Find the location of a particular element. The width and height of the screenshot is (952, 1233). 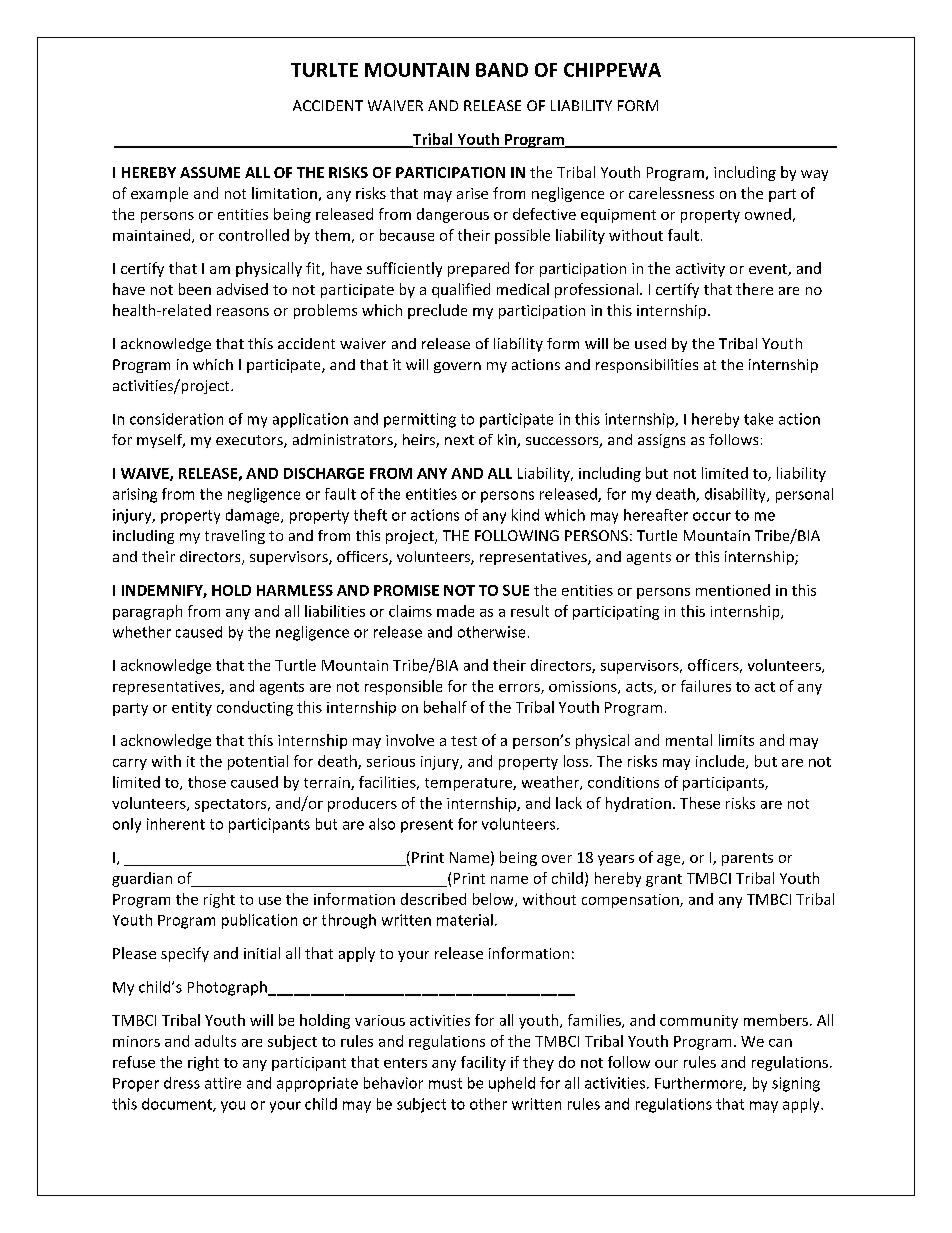

limits is located at coordinates (736, 740).
